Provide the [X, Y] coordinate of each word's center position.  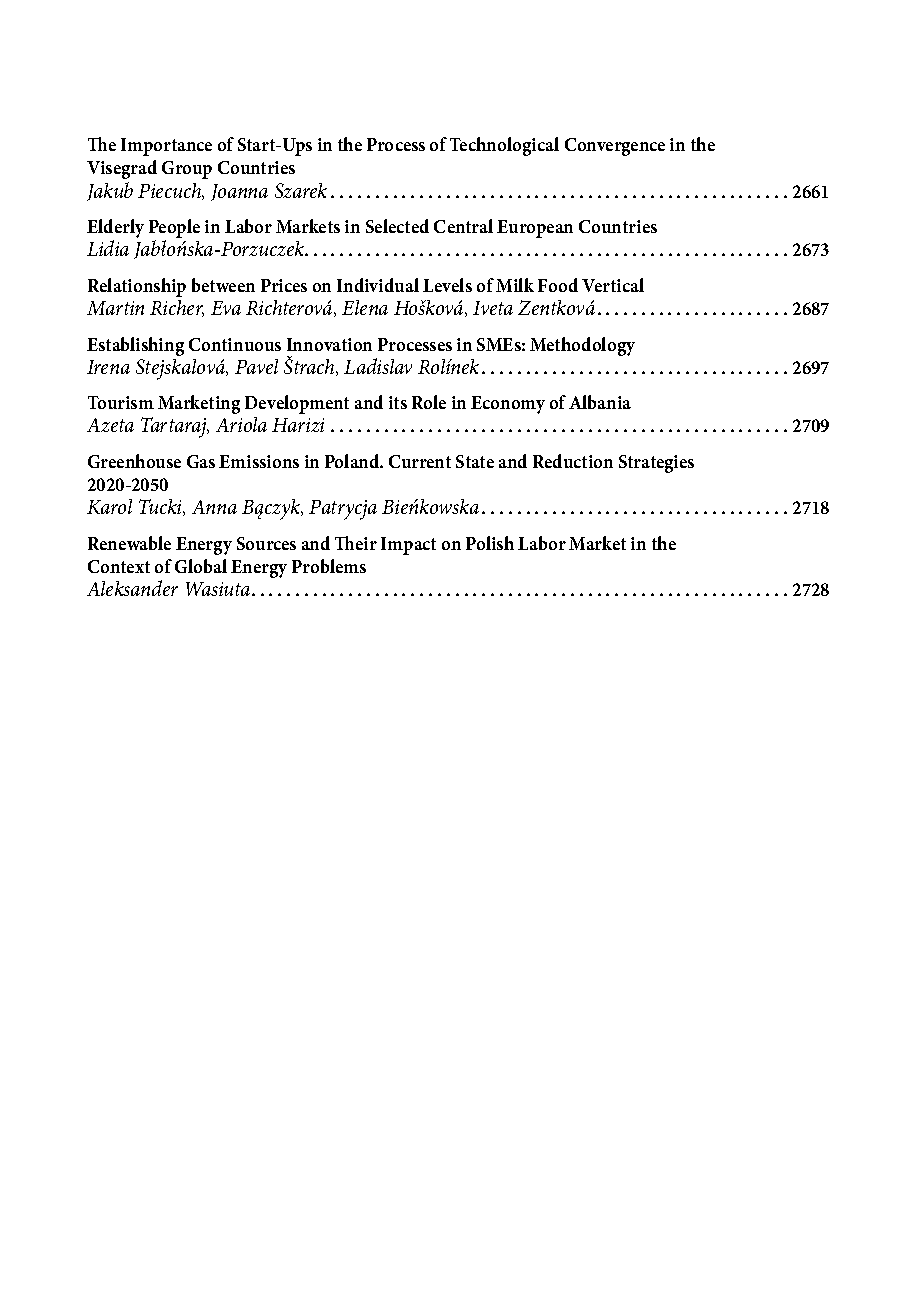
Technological [504, 146]
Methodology [582, 346]
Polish [490, 543]
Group [187, 170]
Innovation [329, 344]
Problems [329, 566]
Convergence [615, 147]
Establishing [135, 346]
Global [201, 566]
